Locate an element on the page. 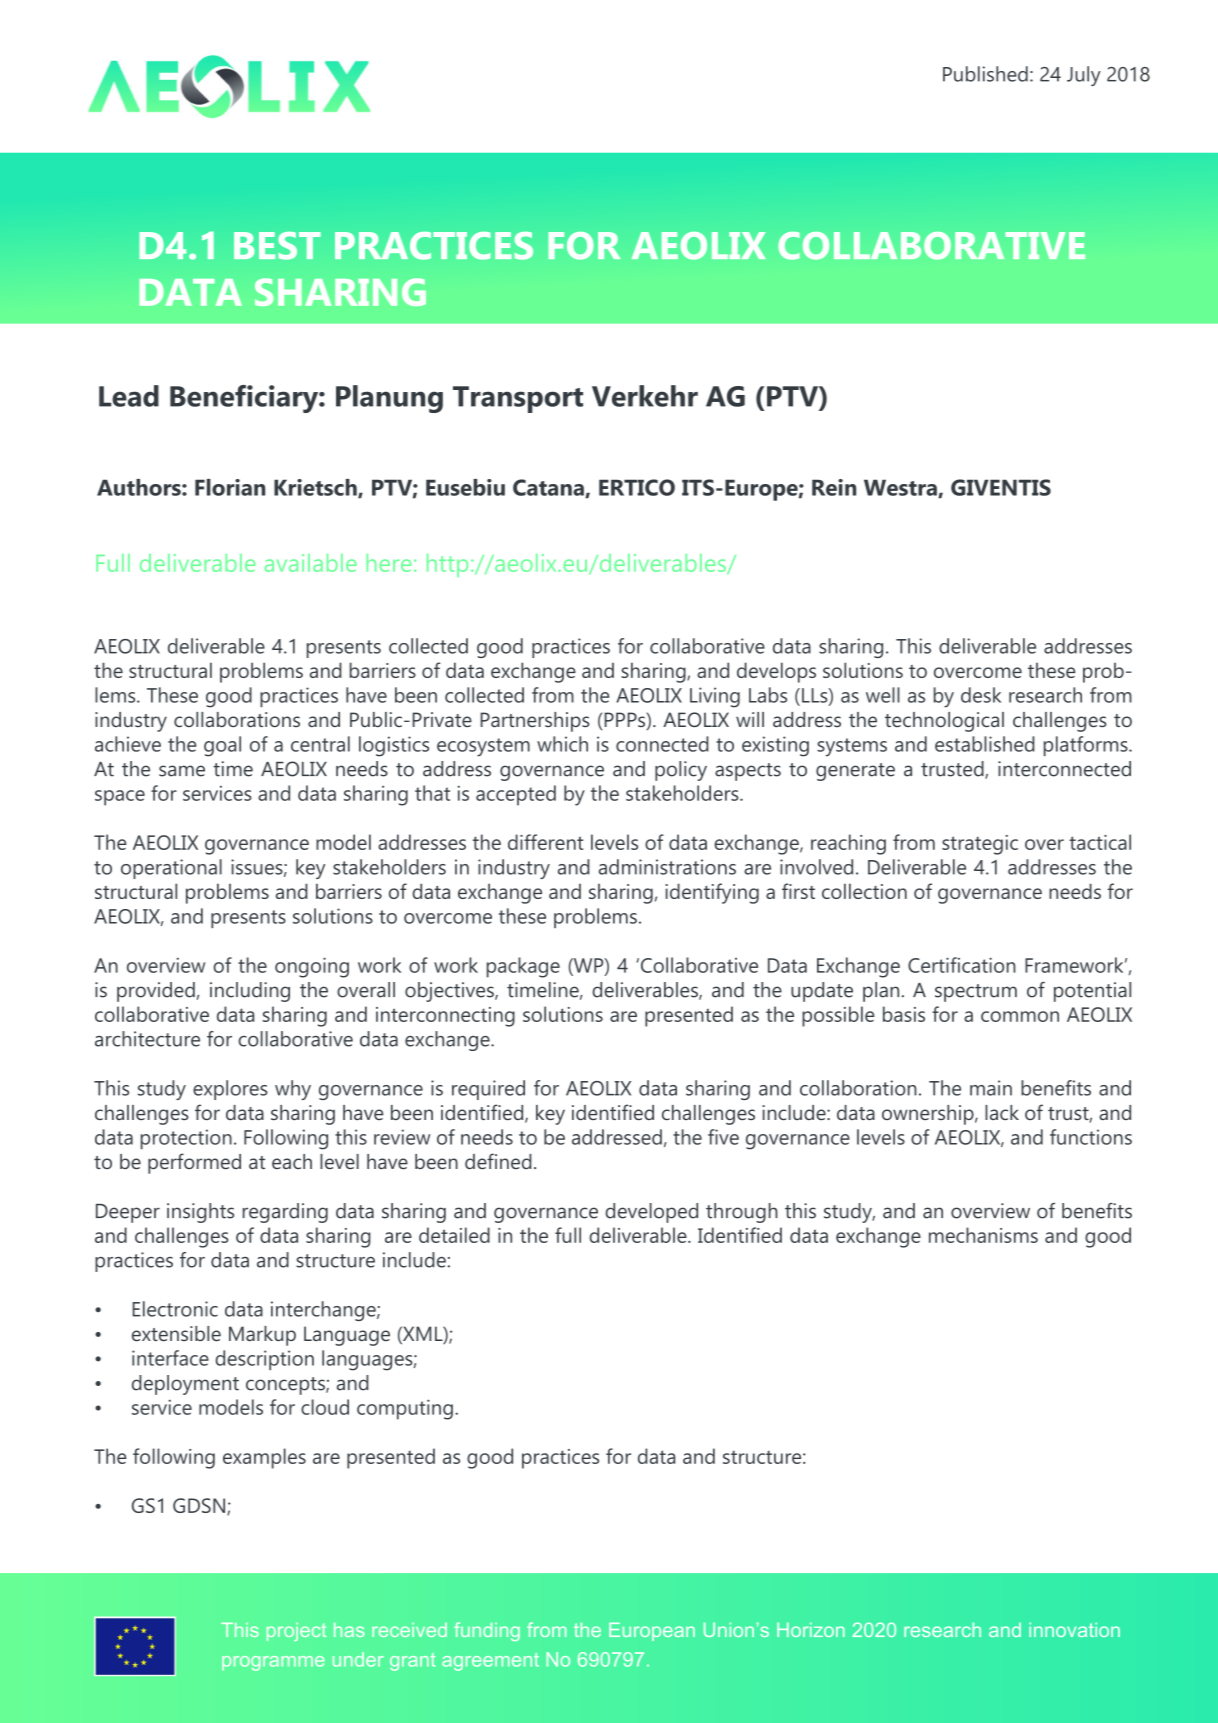 This page has height=1723, width=1218. Florian is located at coordinates (230, 487).
